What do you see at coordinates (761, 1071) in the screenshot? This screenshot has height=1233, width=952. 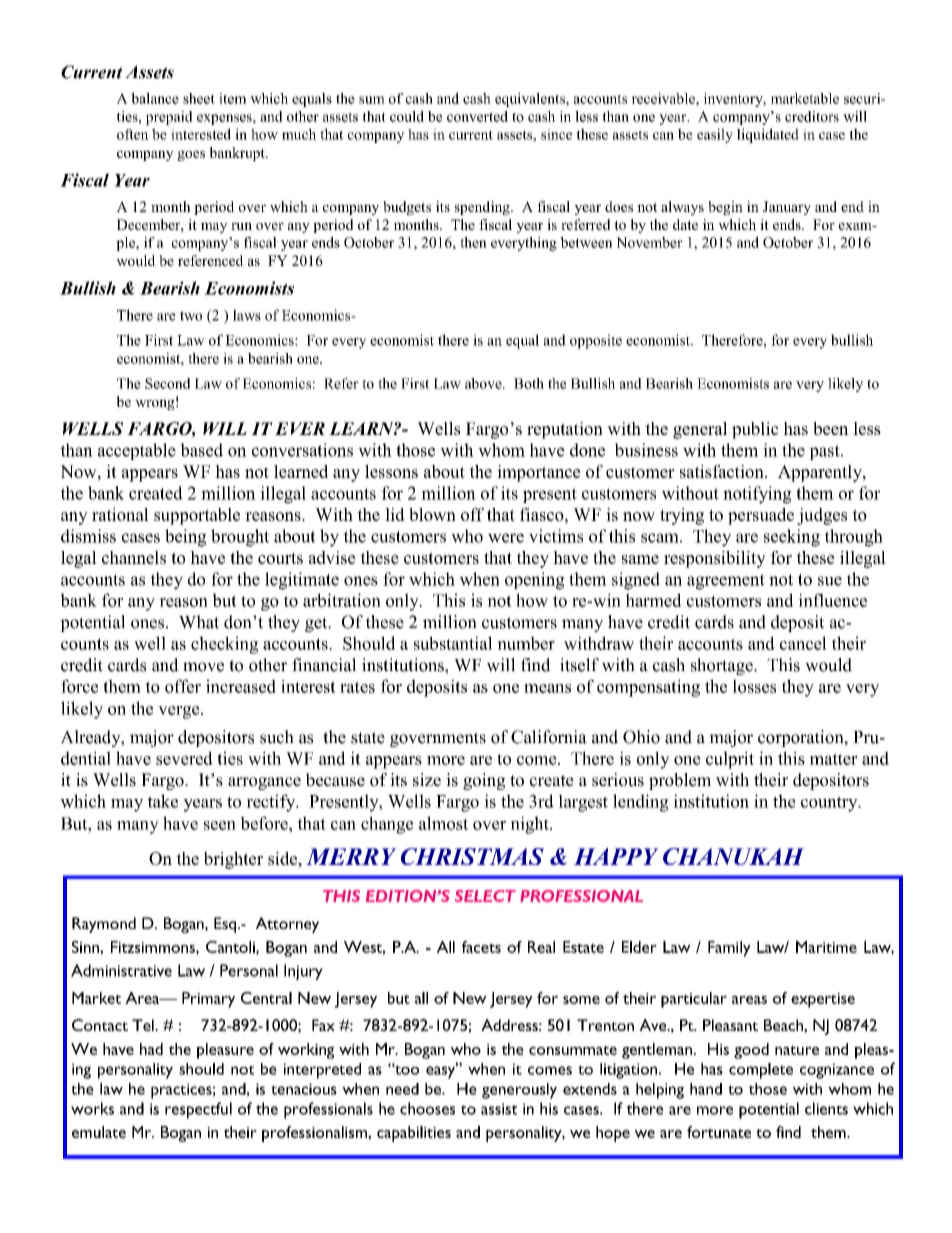 I see `complete` at bounding box center [761, 1071].
